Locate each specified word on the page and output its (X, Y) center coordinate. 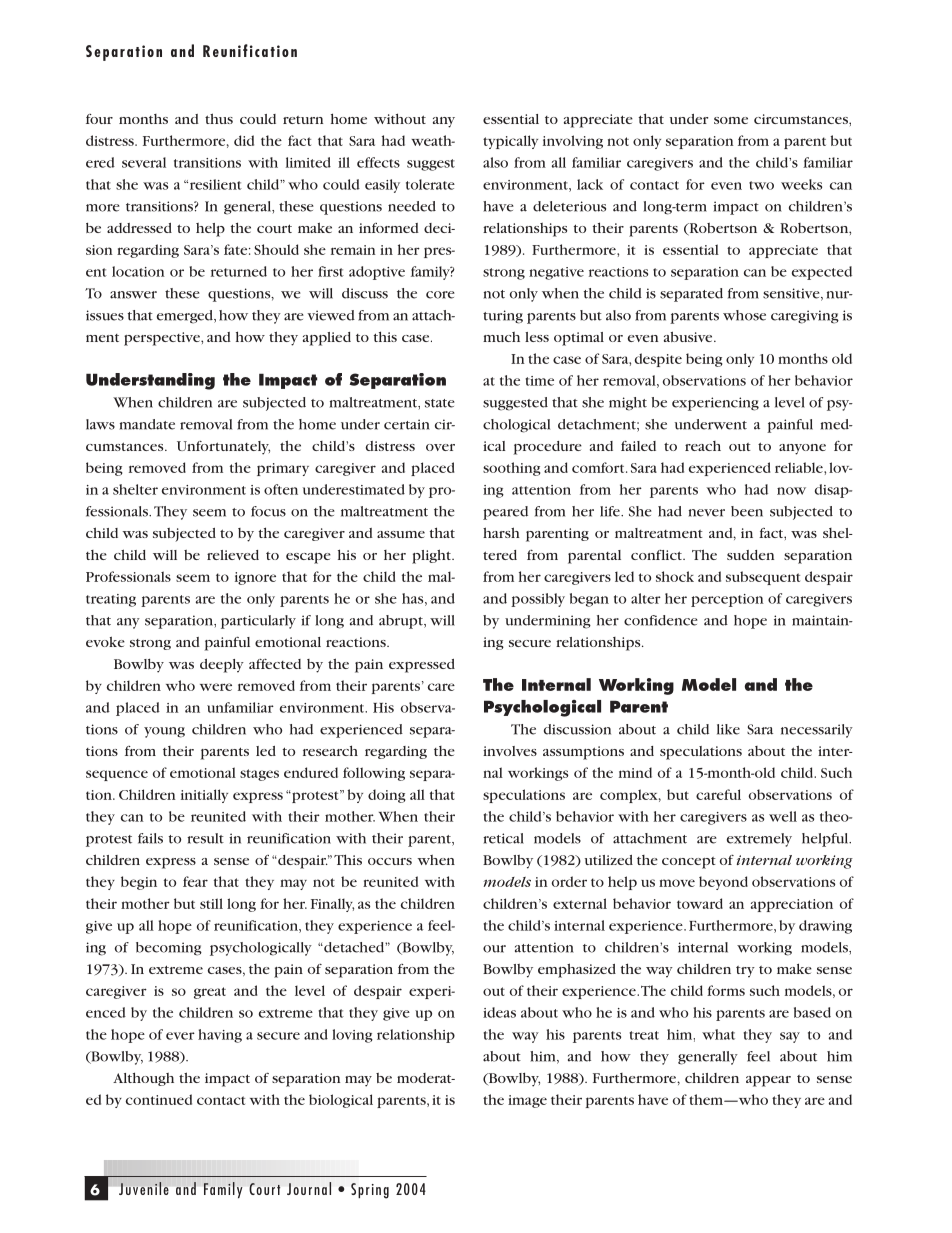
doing (386, 796)
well (783, 816)
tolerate (430, 184)
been (747, 511)
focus (268, 511)
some (731, 120)
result (205, 838)
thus (219, 118)
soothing (511, 469)
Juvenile (144, 1188)
